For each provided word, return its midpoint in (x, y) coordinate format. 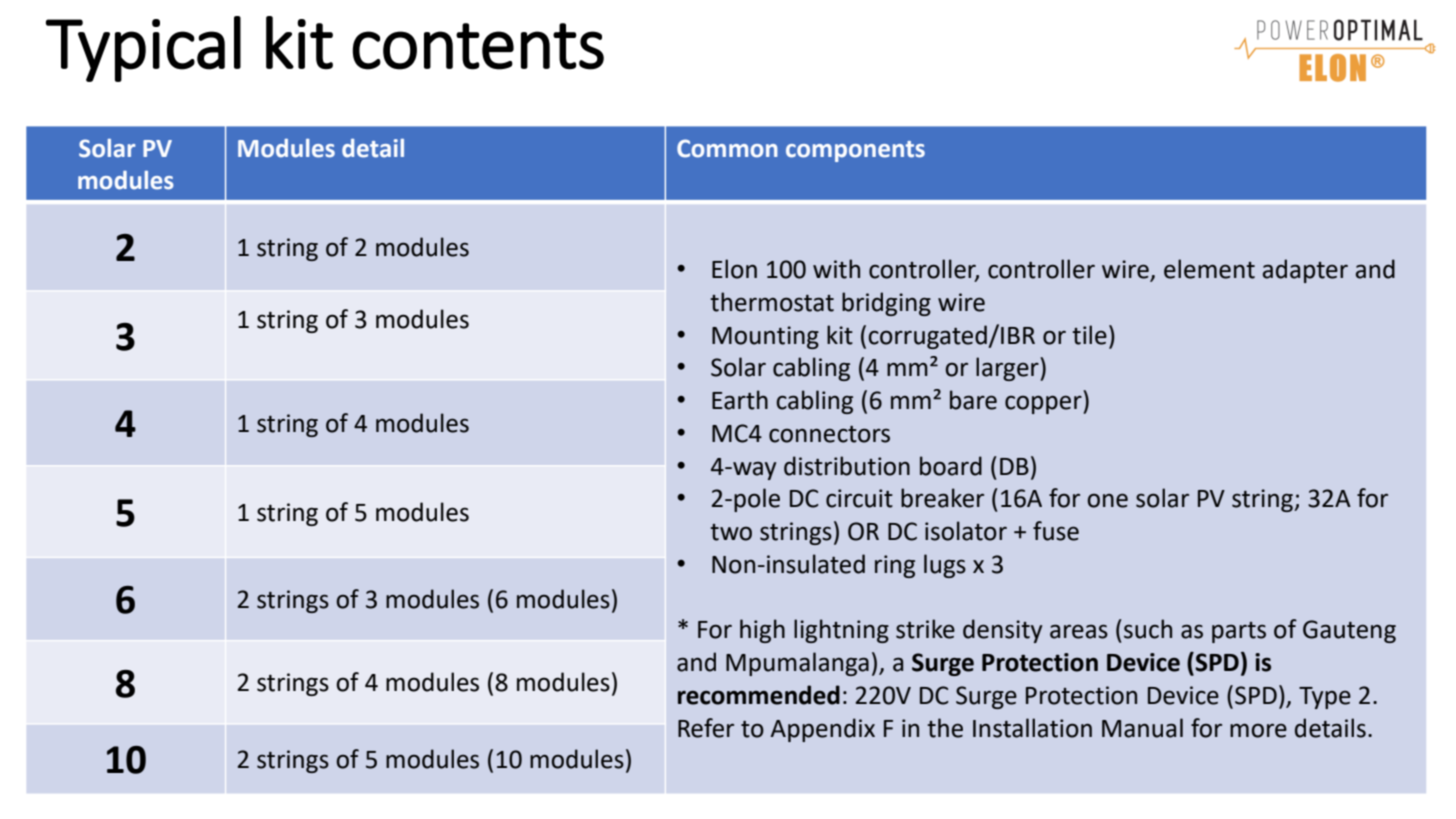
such (1148, 629)
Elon (734, 269)
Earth (740, 400)
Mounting (765, 337)
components (855, 151)
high (762, 631)
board (951, 466)
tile (1089, 335)
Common (727, 148)
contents (478, 46)
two (731, 532)
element (1209, 269)
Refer (706, 728)
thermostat (772, 302)
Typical (143, 49)
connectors (829, 434)
